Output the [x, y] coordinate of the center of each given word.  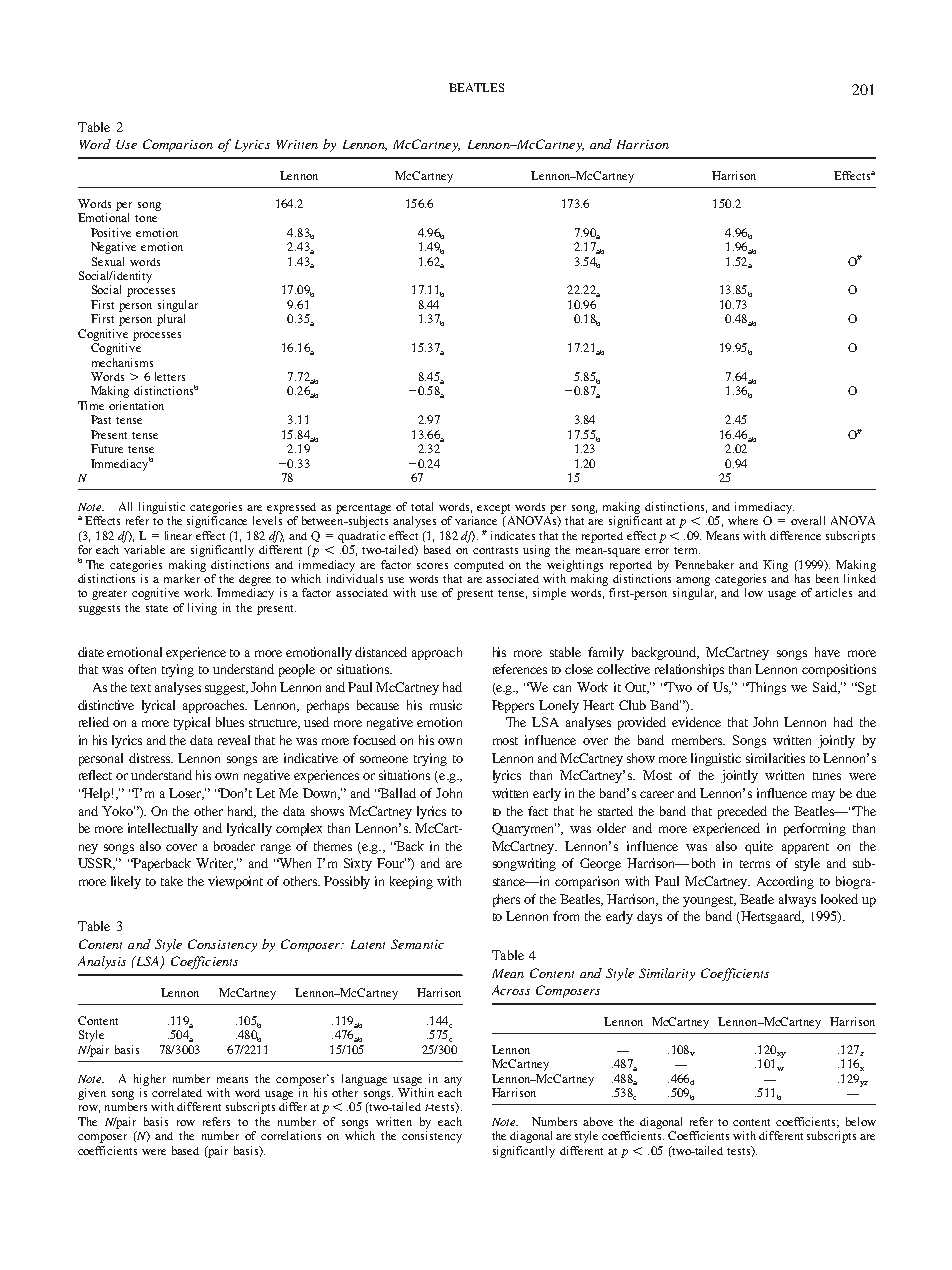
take [172, 881]
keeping [411, 882]
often [142, 669]
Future [107, 448]
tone [146, 218]
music [446, 705]
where [743, 520]
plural [171, 320]
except [493, 509]
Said [826, 688]
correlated [177, 1092]
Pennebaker [704, 564]
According [785, 882]
